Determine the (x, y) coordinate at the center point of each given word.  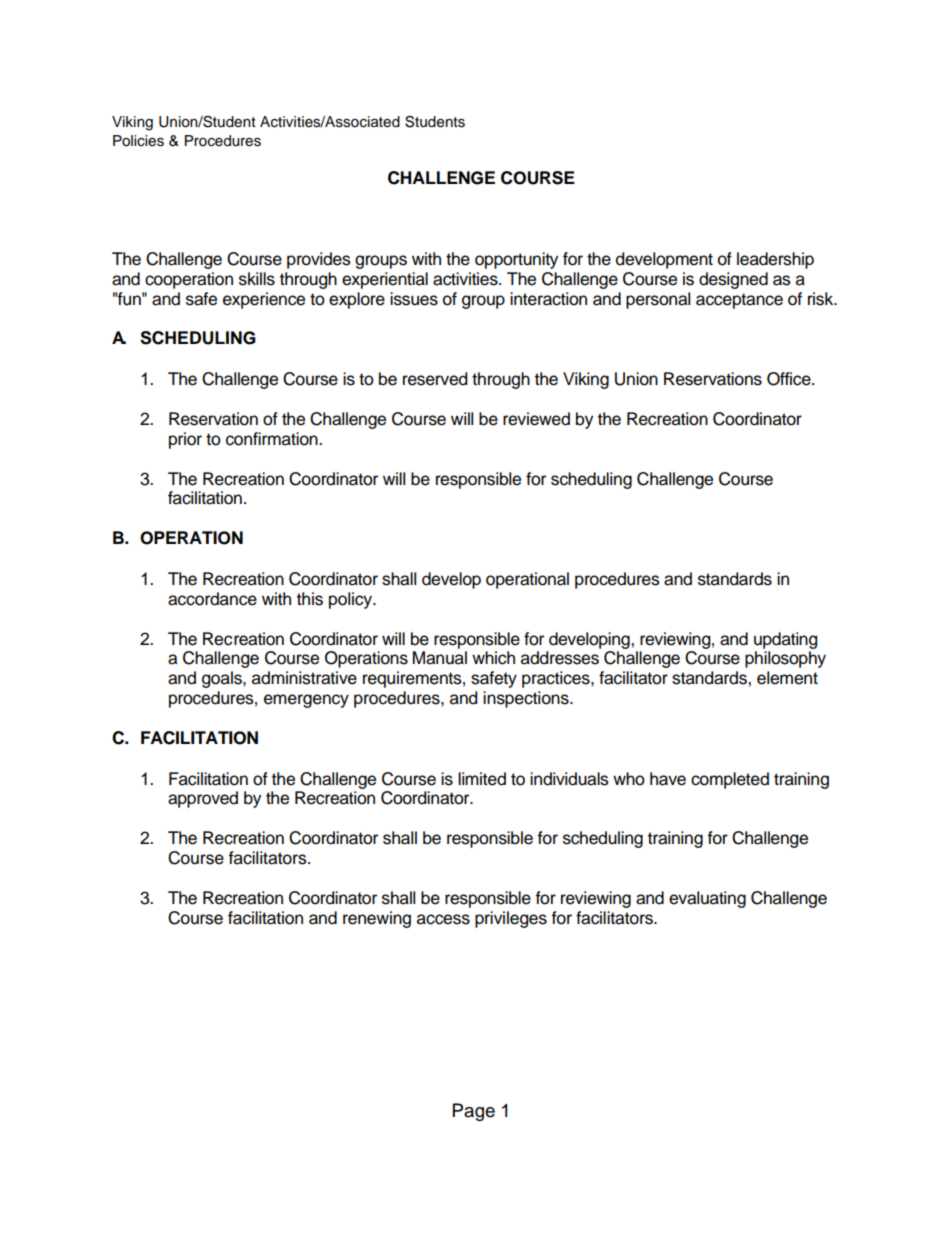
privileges (511, 919)
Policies (138, 141)
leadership (775, 260)
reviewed (536, 419)
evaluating (707, 899)
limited (482, 779)
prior (185, 440)
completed (730, 780)
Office (790, 379)
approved (203, 799)
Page (474, 1112)
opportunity (516, 260)
